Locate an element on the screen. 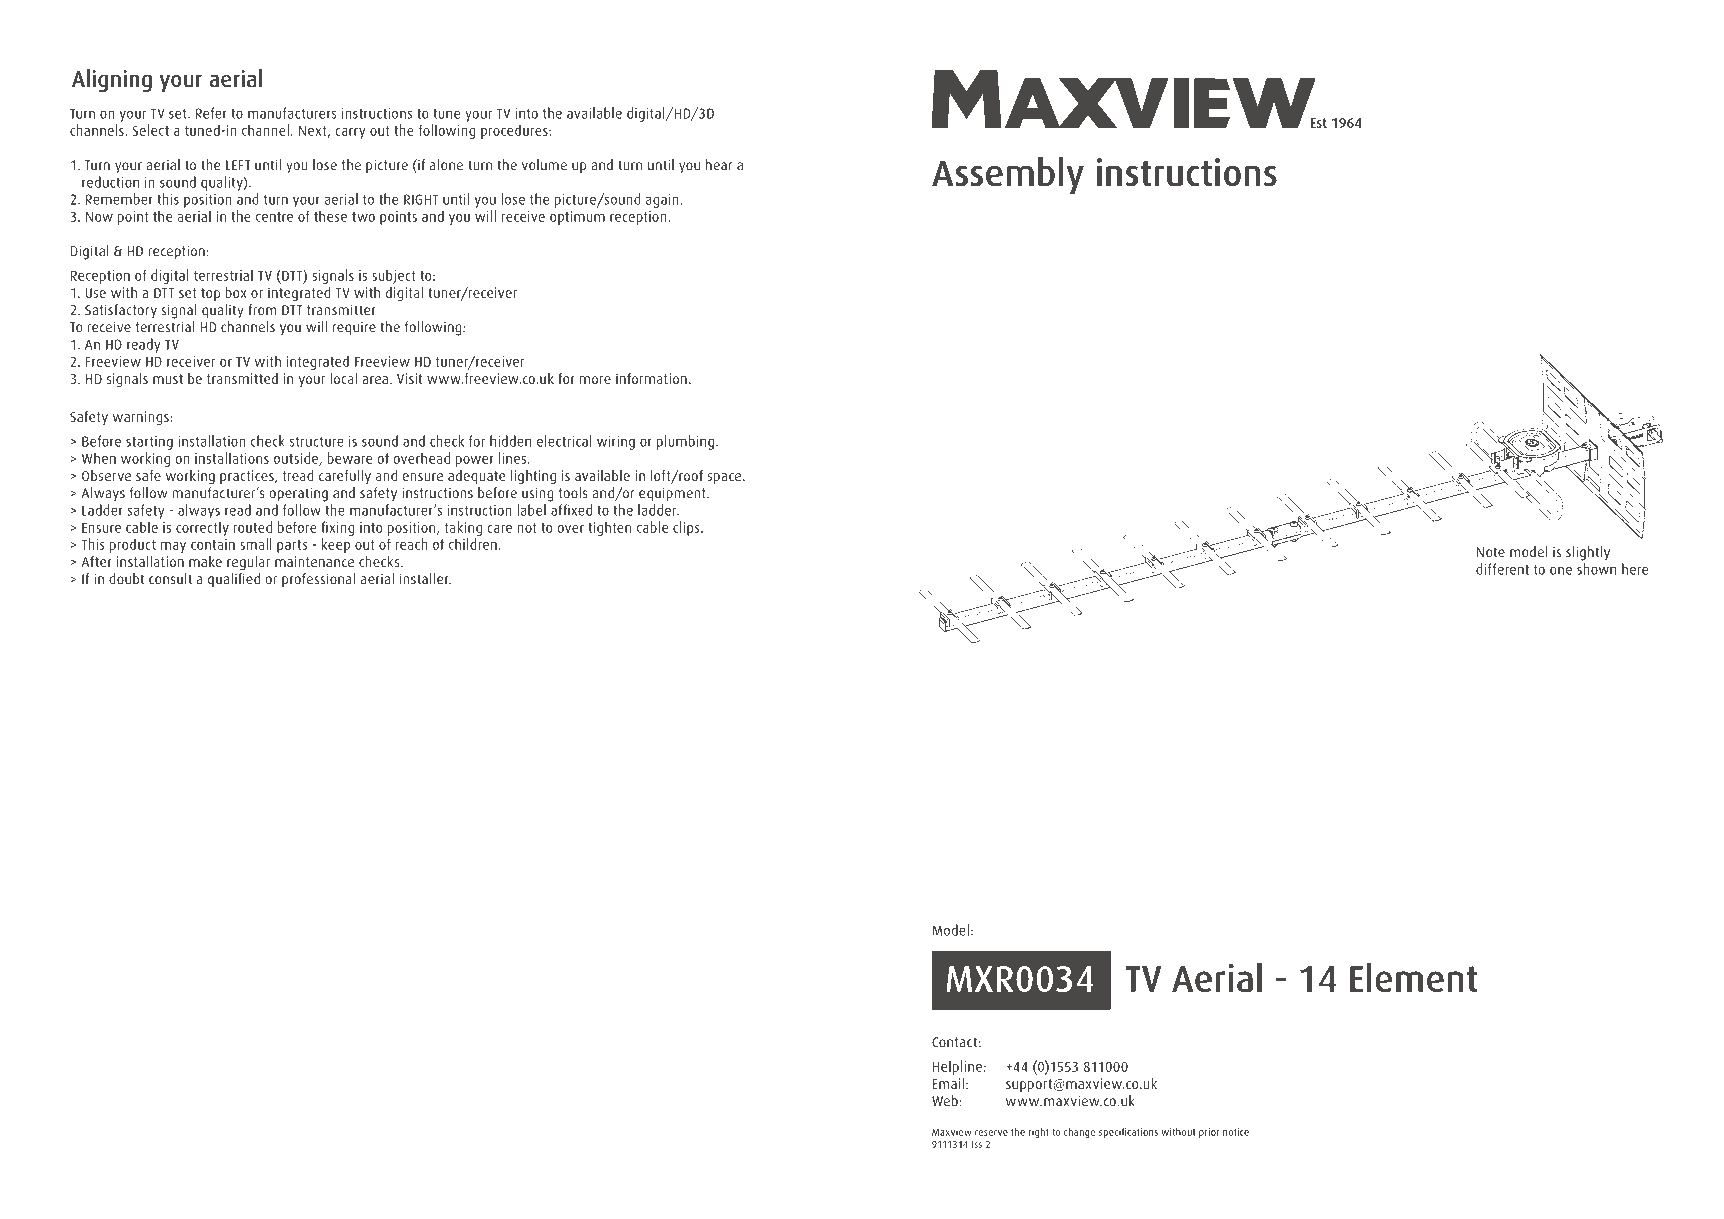 Image resolution: width=1724 pixels, height=1219 pixels. clips is located at coordinates (687, 528).
